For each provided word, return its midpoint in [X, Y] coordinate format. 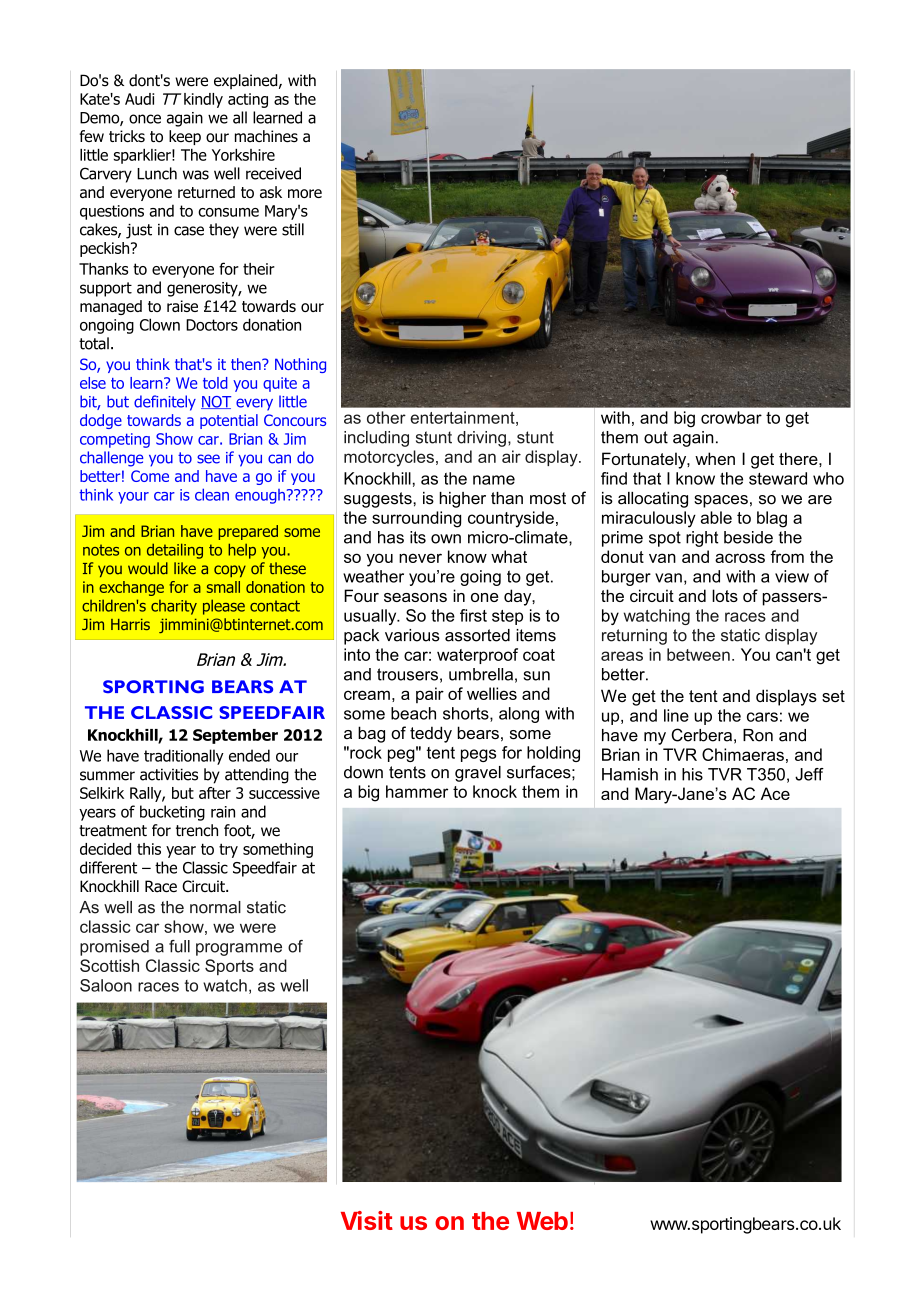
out [656, 437]
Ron [758, 735]
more [305, 193]
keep [185, 137]
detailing [175, 551]
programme [239, 949]
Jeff [809, 774]
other [386, 417]
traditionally [184, 757]
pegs [478, 755]
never [420, 558]
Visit [367, 1220]
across [740, 558]
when [715, 458]
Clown [160, 324]
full [179, 946]
